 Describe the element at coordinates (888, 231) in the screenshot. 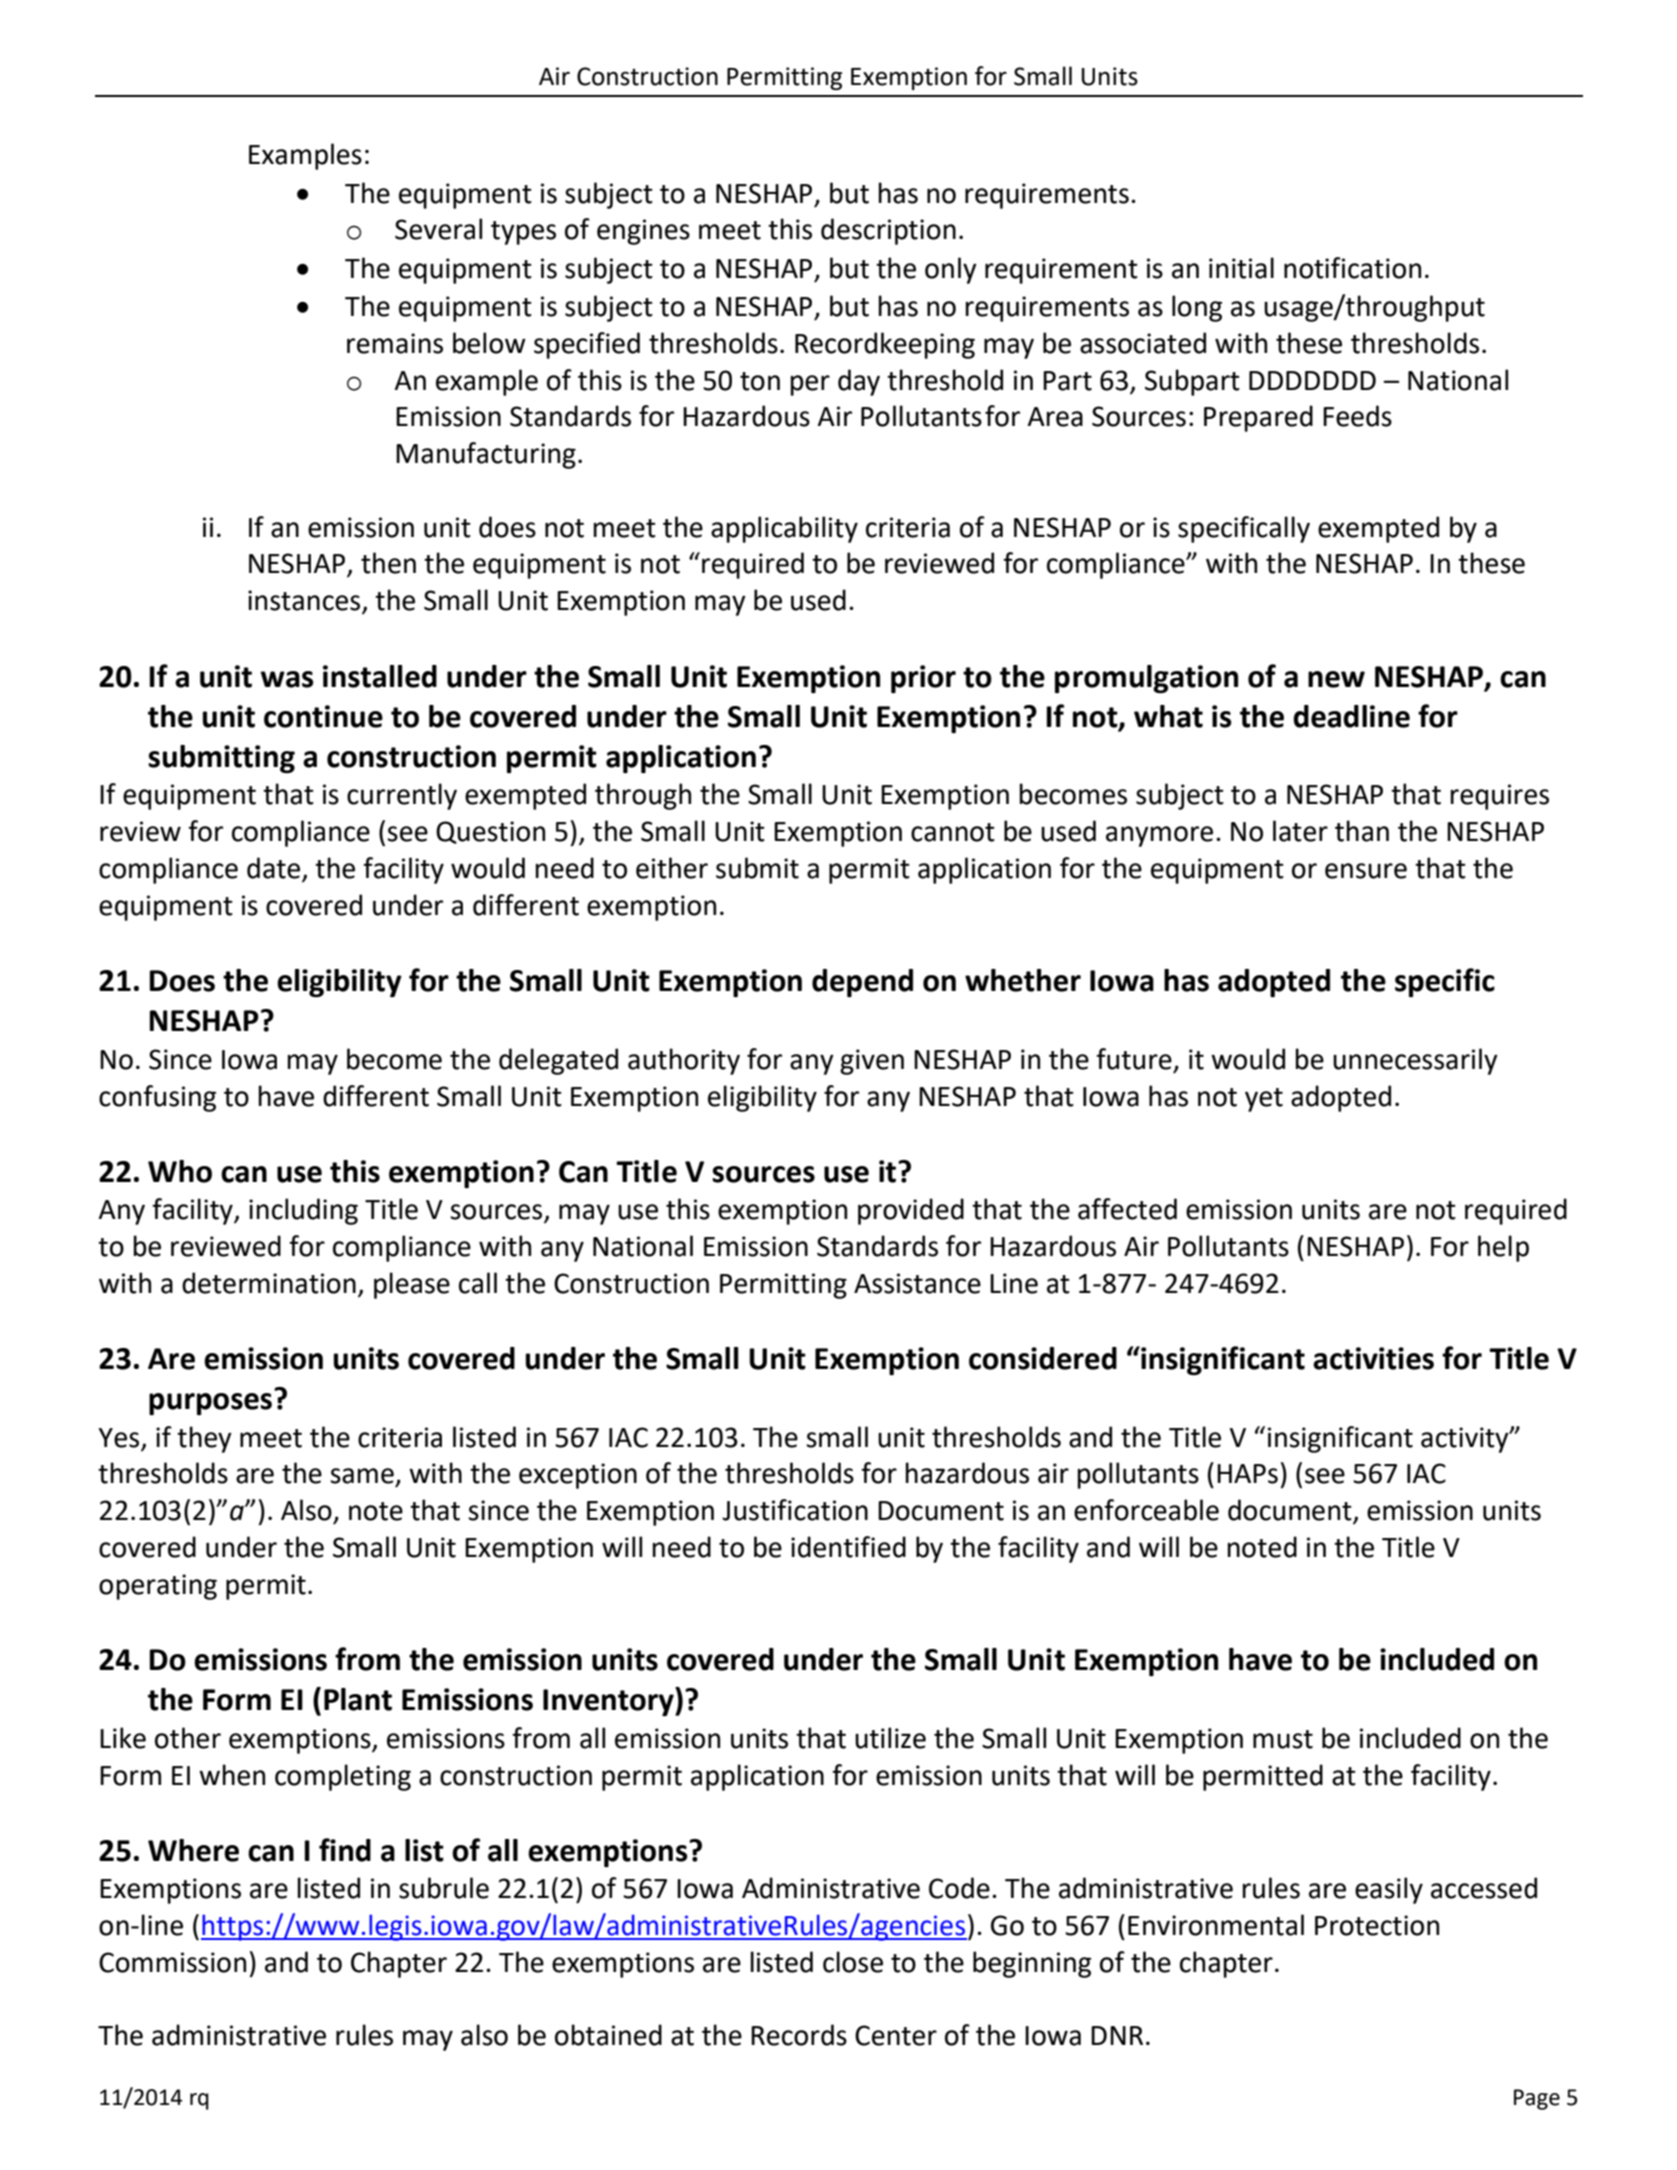

I see `description` at that location.
